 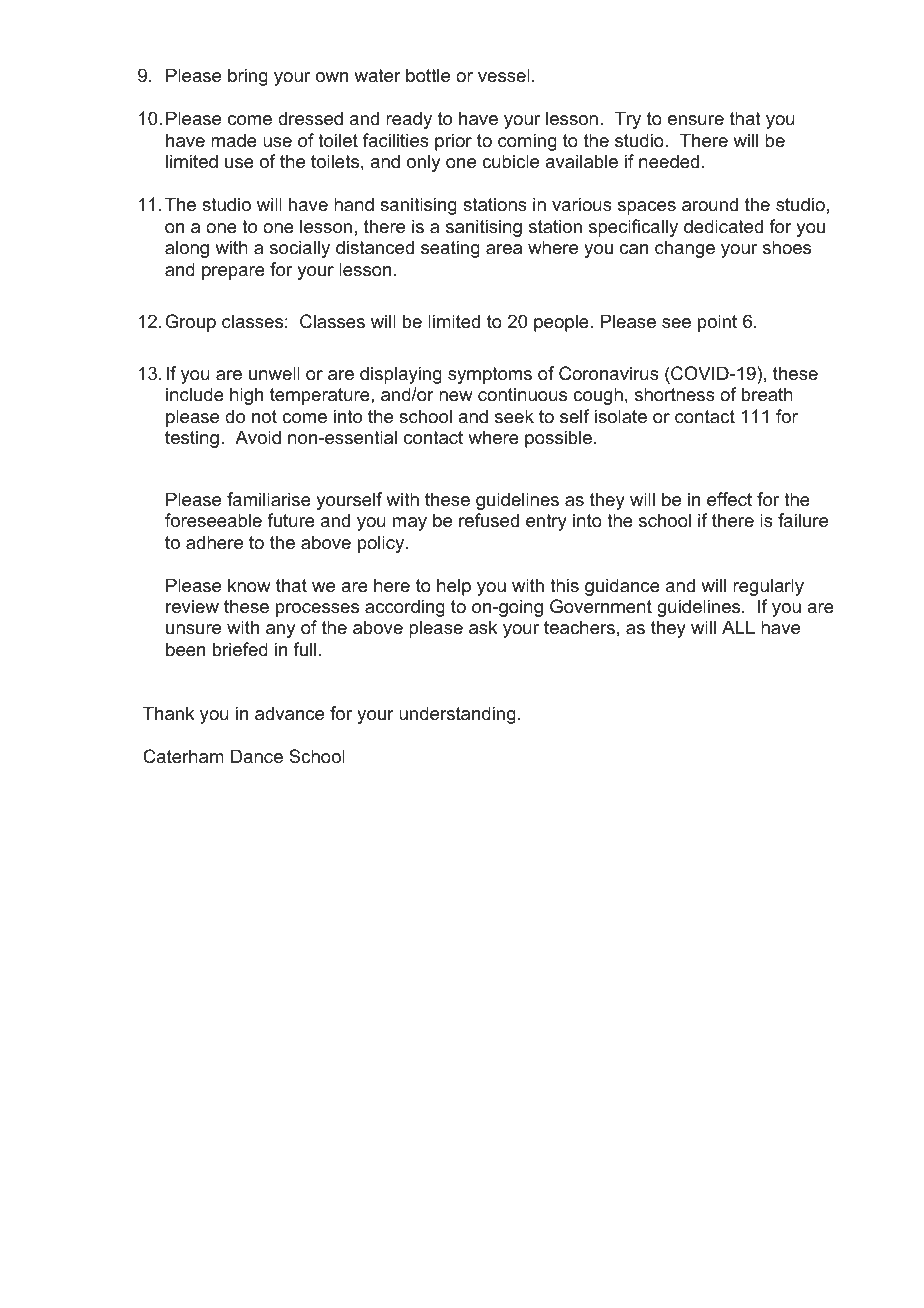 What do you see at coordinates (696, 120) in the document?
I see `ensure` at bounding box center [696, 120].
